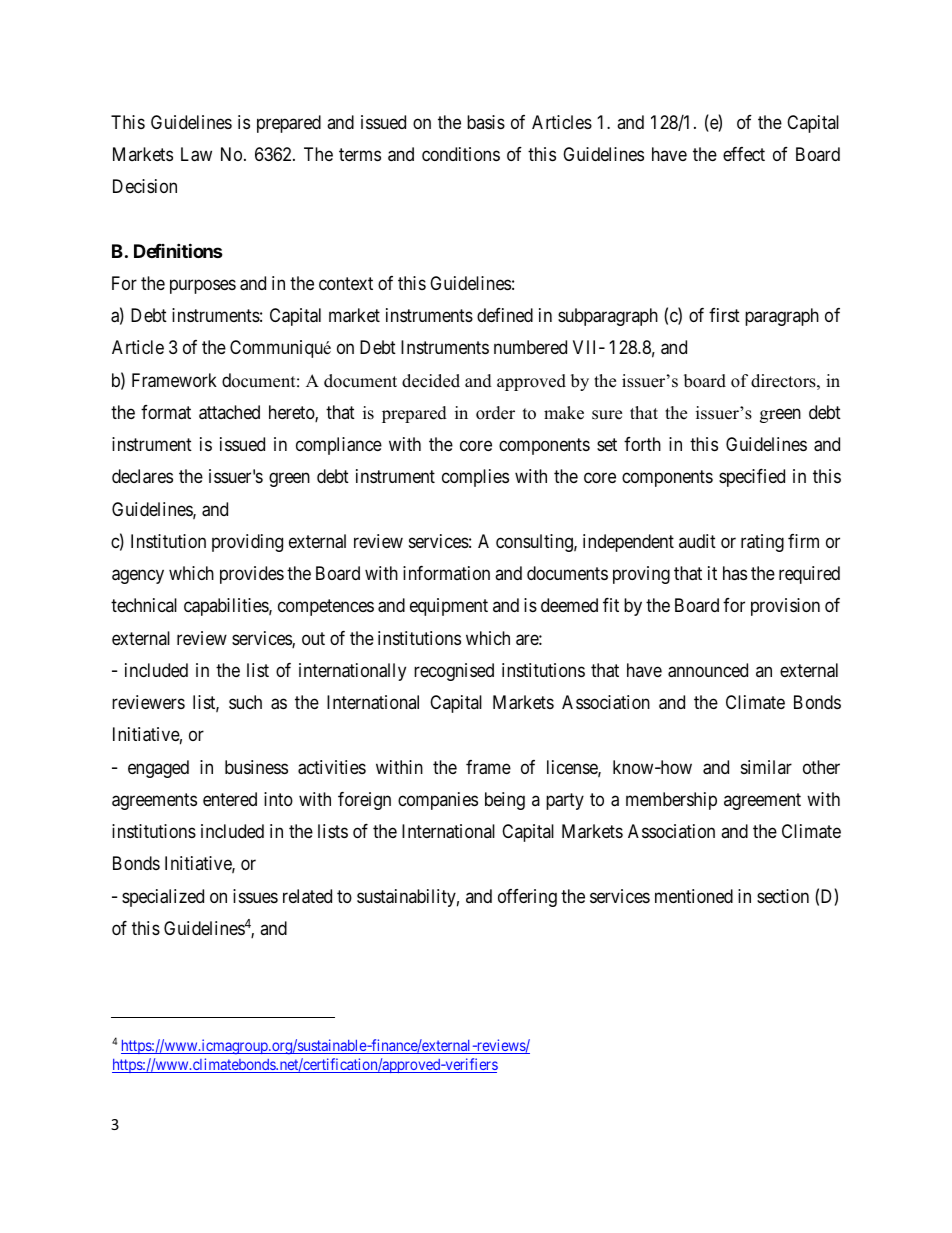 This image has width=952, height=1233. I want to click on offering, so click(527, 898).
